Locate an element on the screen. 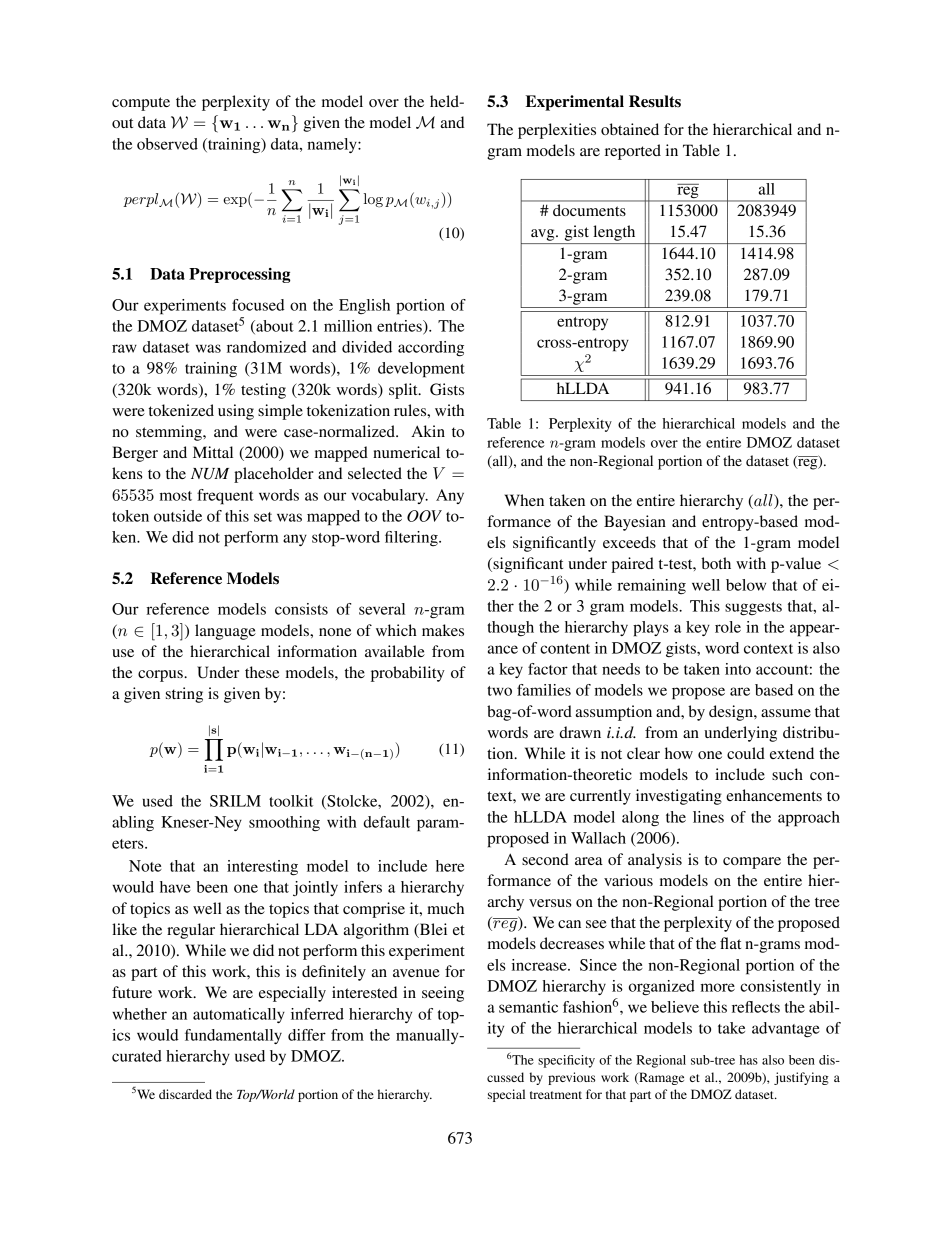 The width and height of the screenshot is (952, 1233). discarded is located at coordinates (185, 1094).
